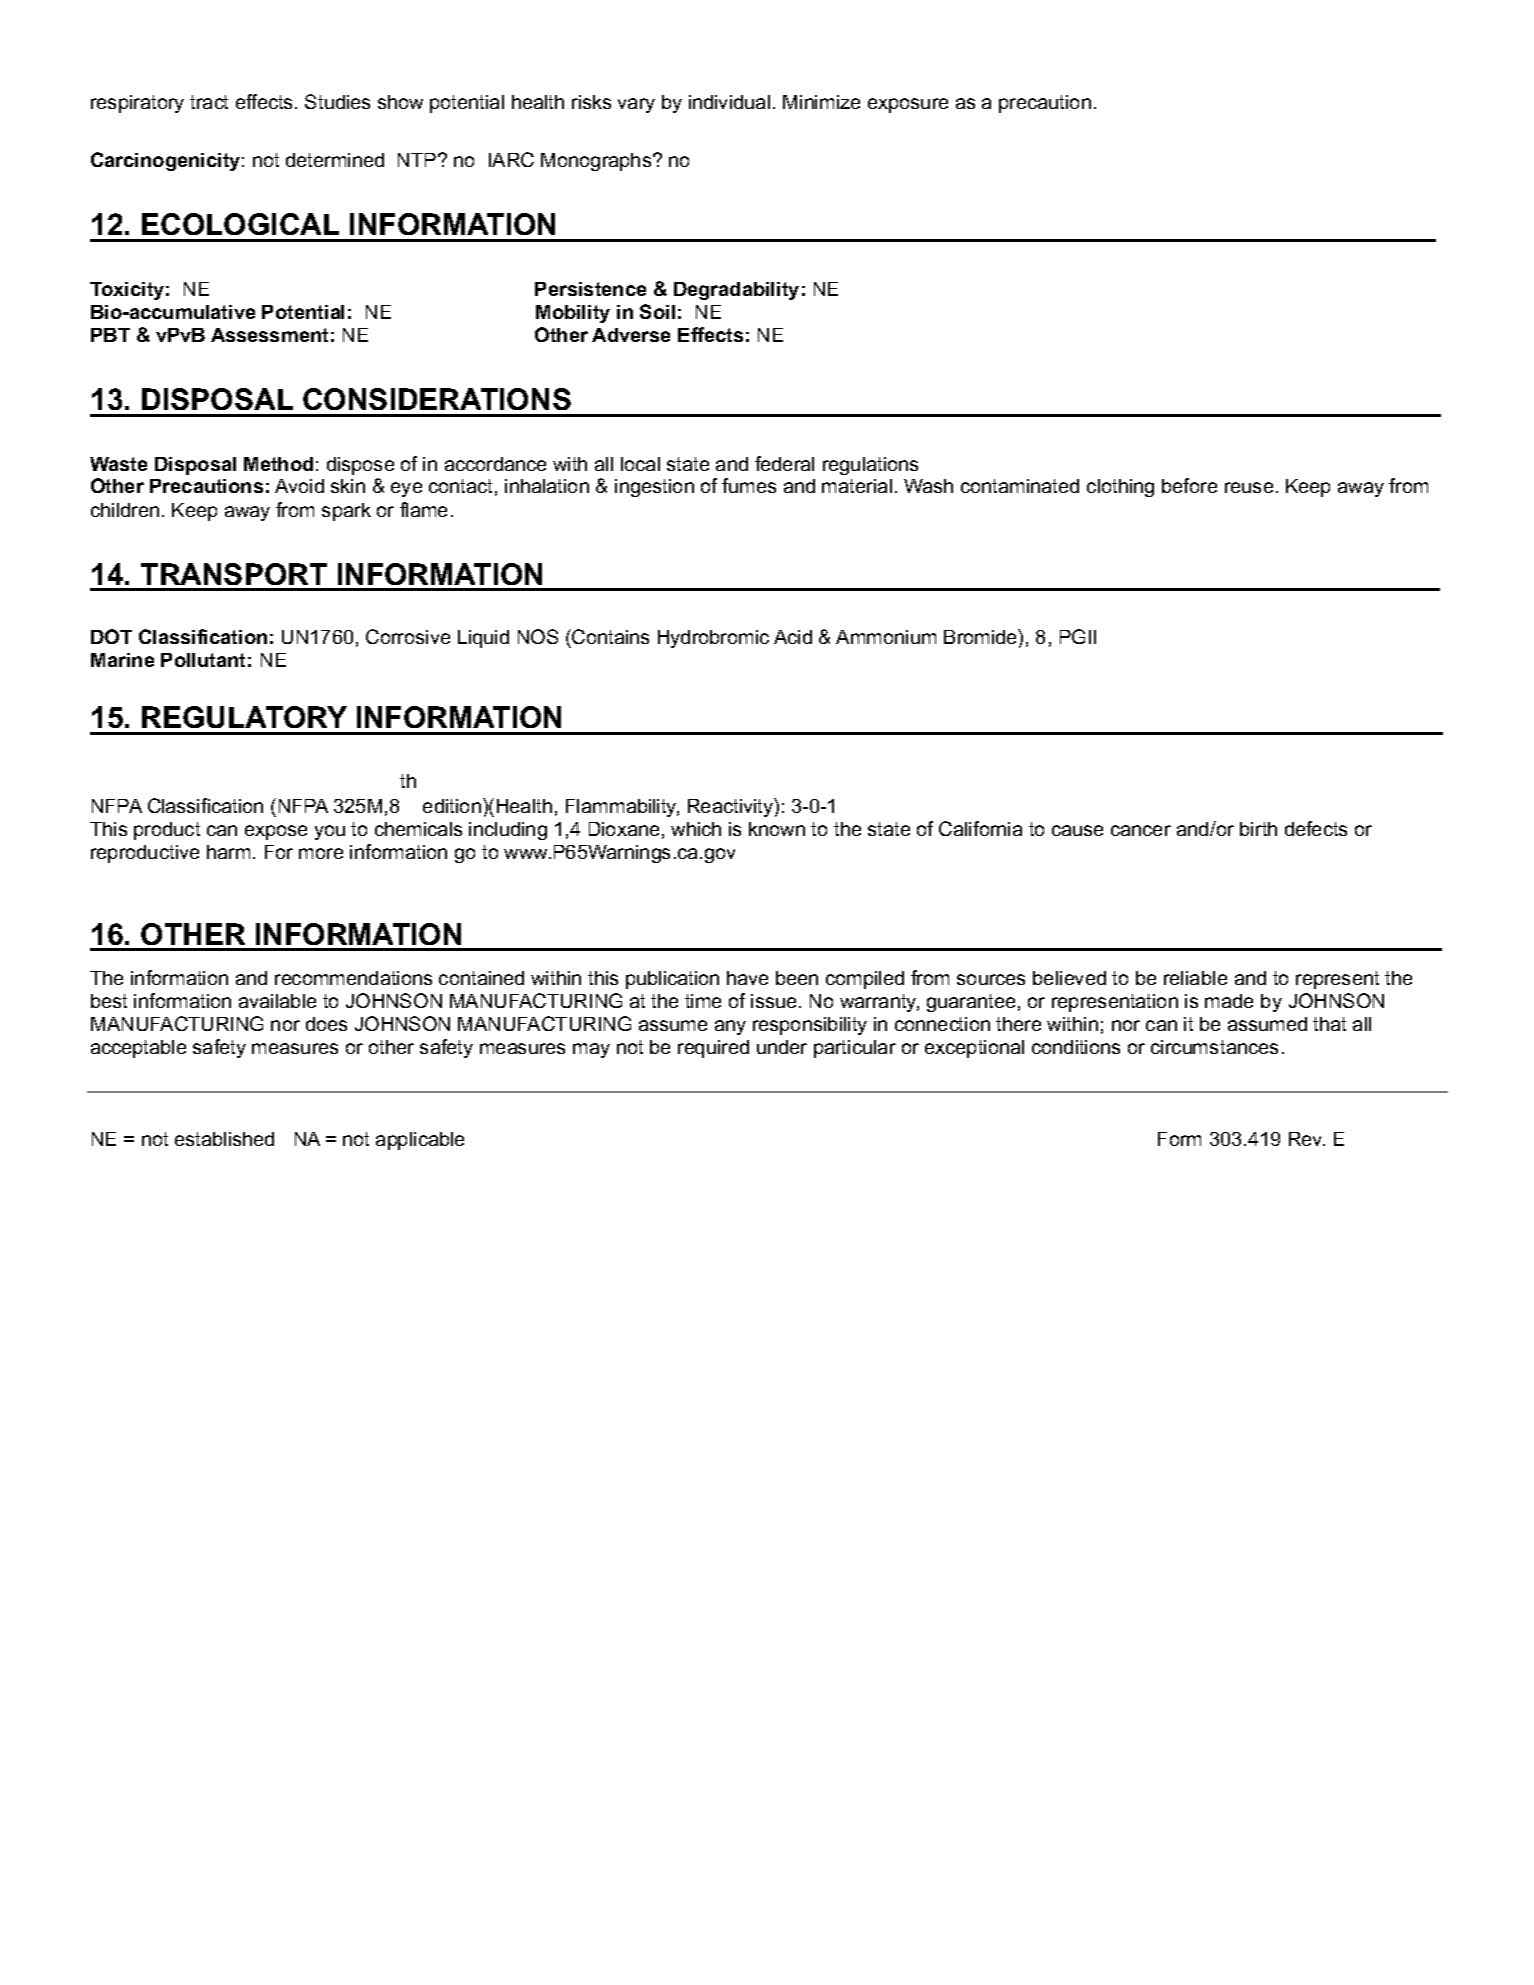 Image resolution: width=1534 pixels, height=1985 pixels. What do you see at coordinates (1141, 830) in the document?
I see `cancer` at bounding box center [1141, 830].
